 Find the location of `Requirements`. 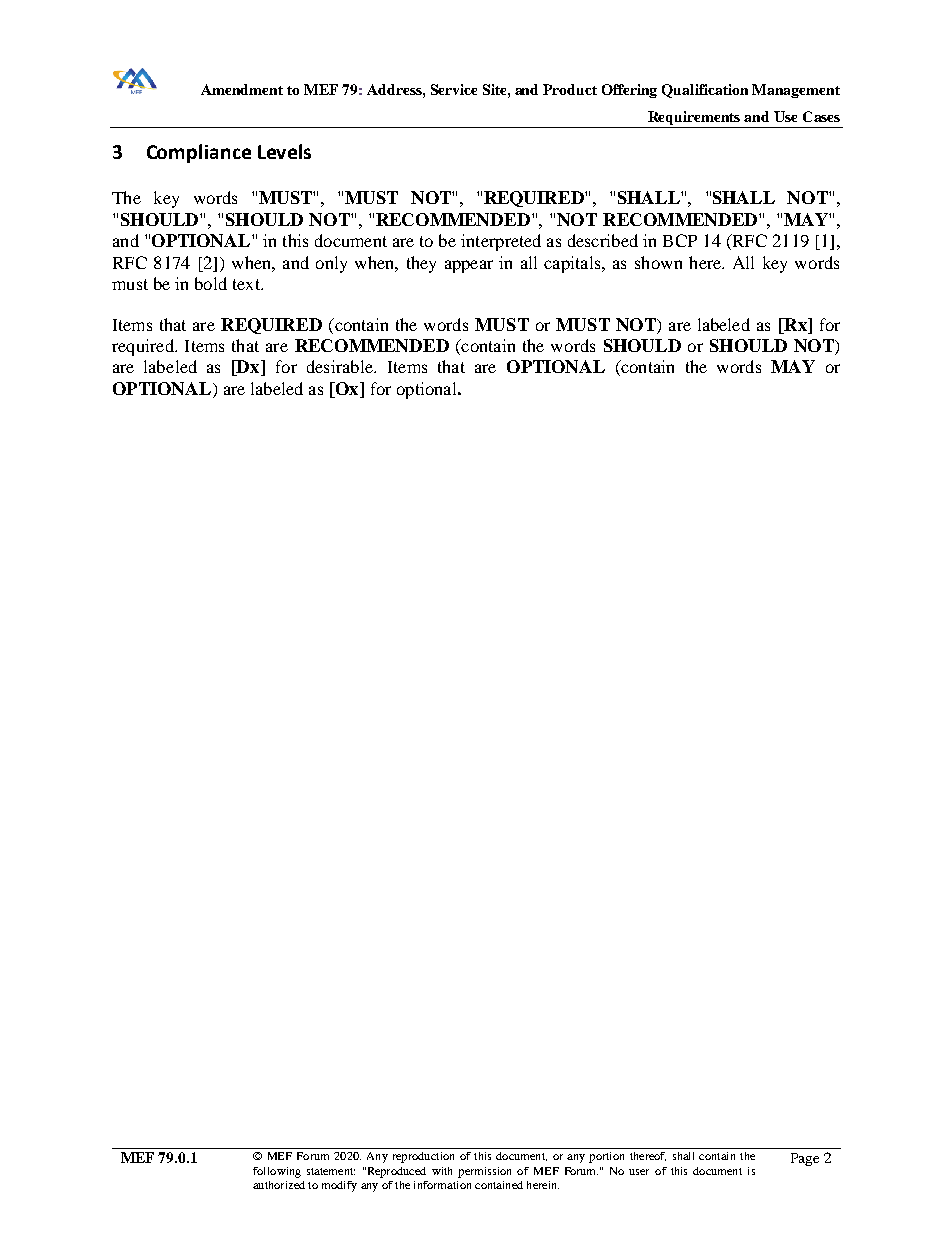

Requirements is located at coordinates (694, 119).
